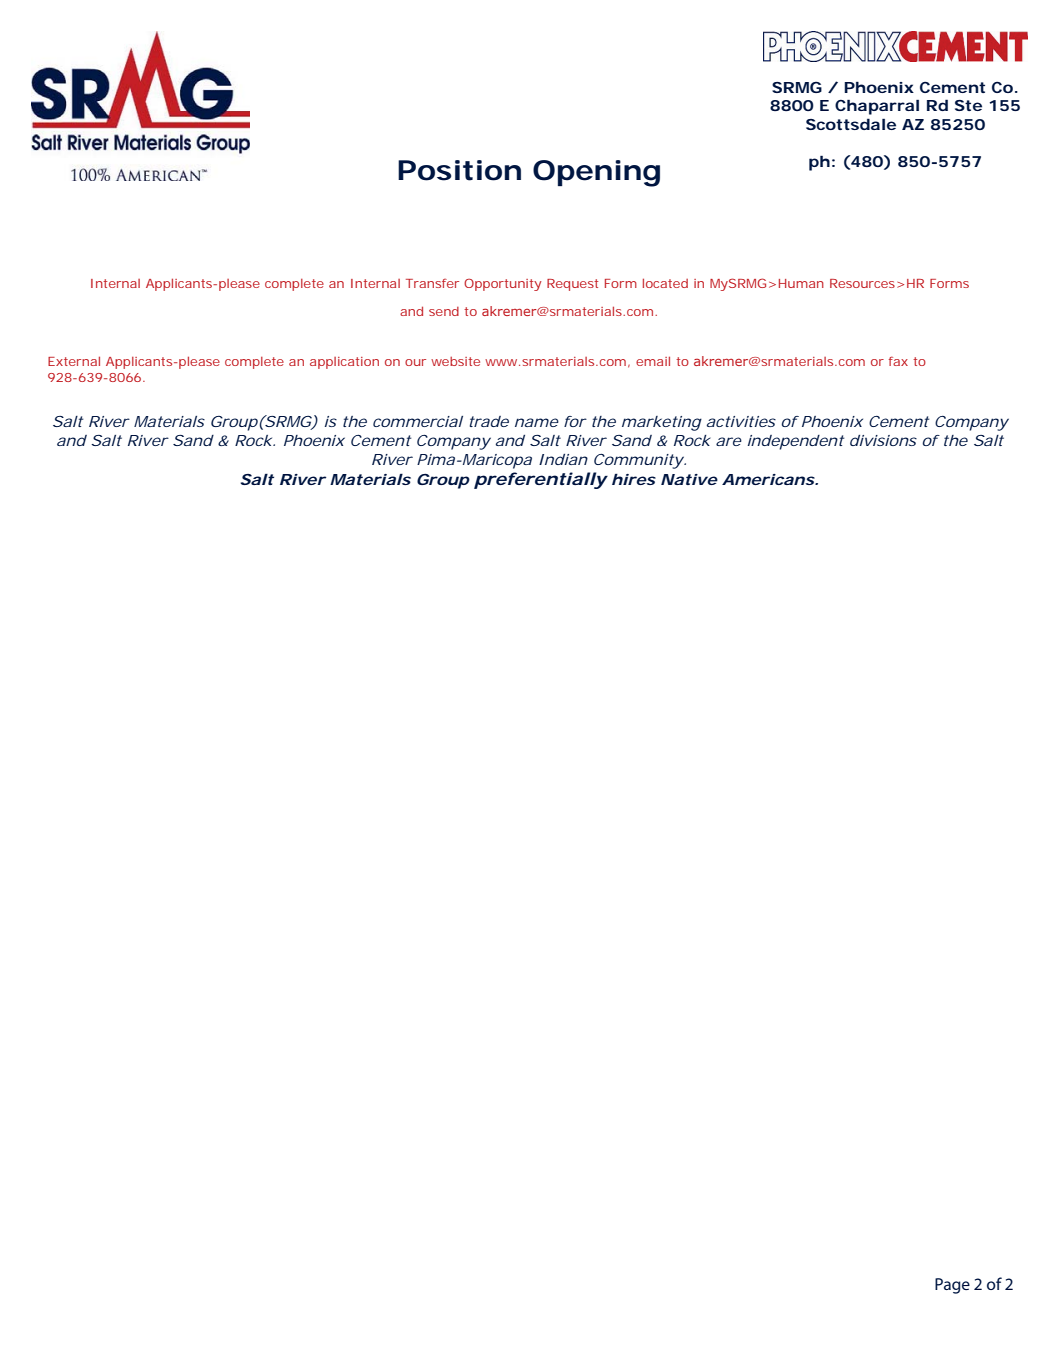 This image has height=1370, width=1059. Describe the element at coordinates (795, 442) in the image. I see `independent` at that location.
